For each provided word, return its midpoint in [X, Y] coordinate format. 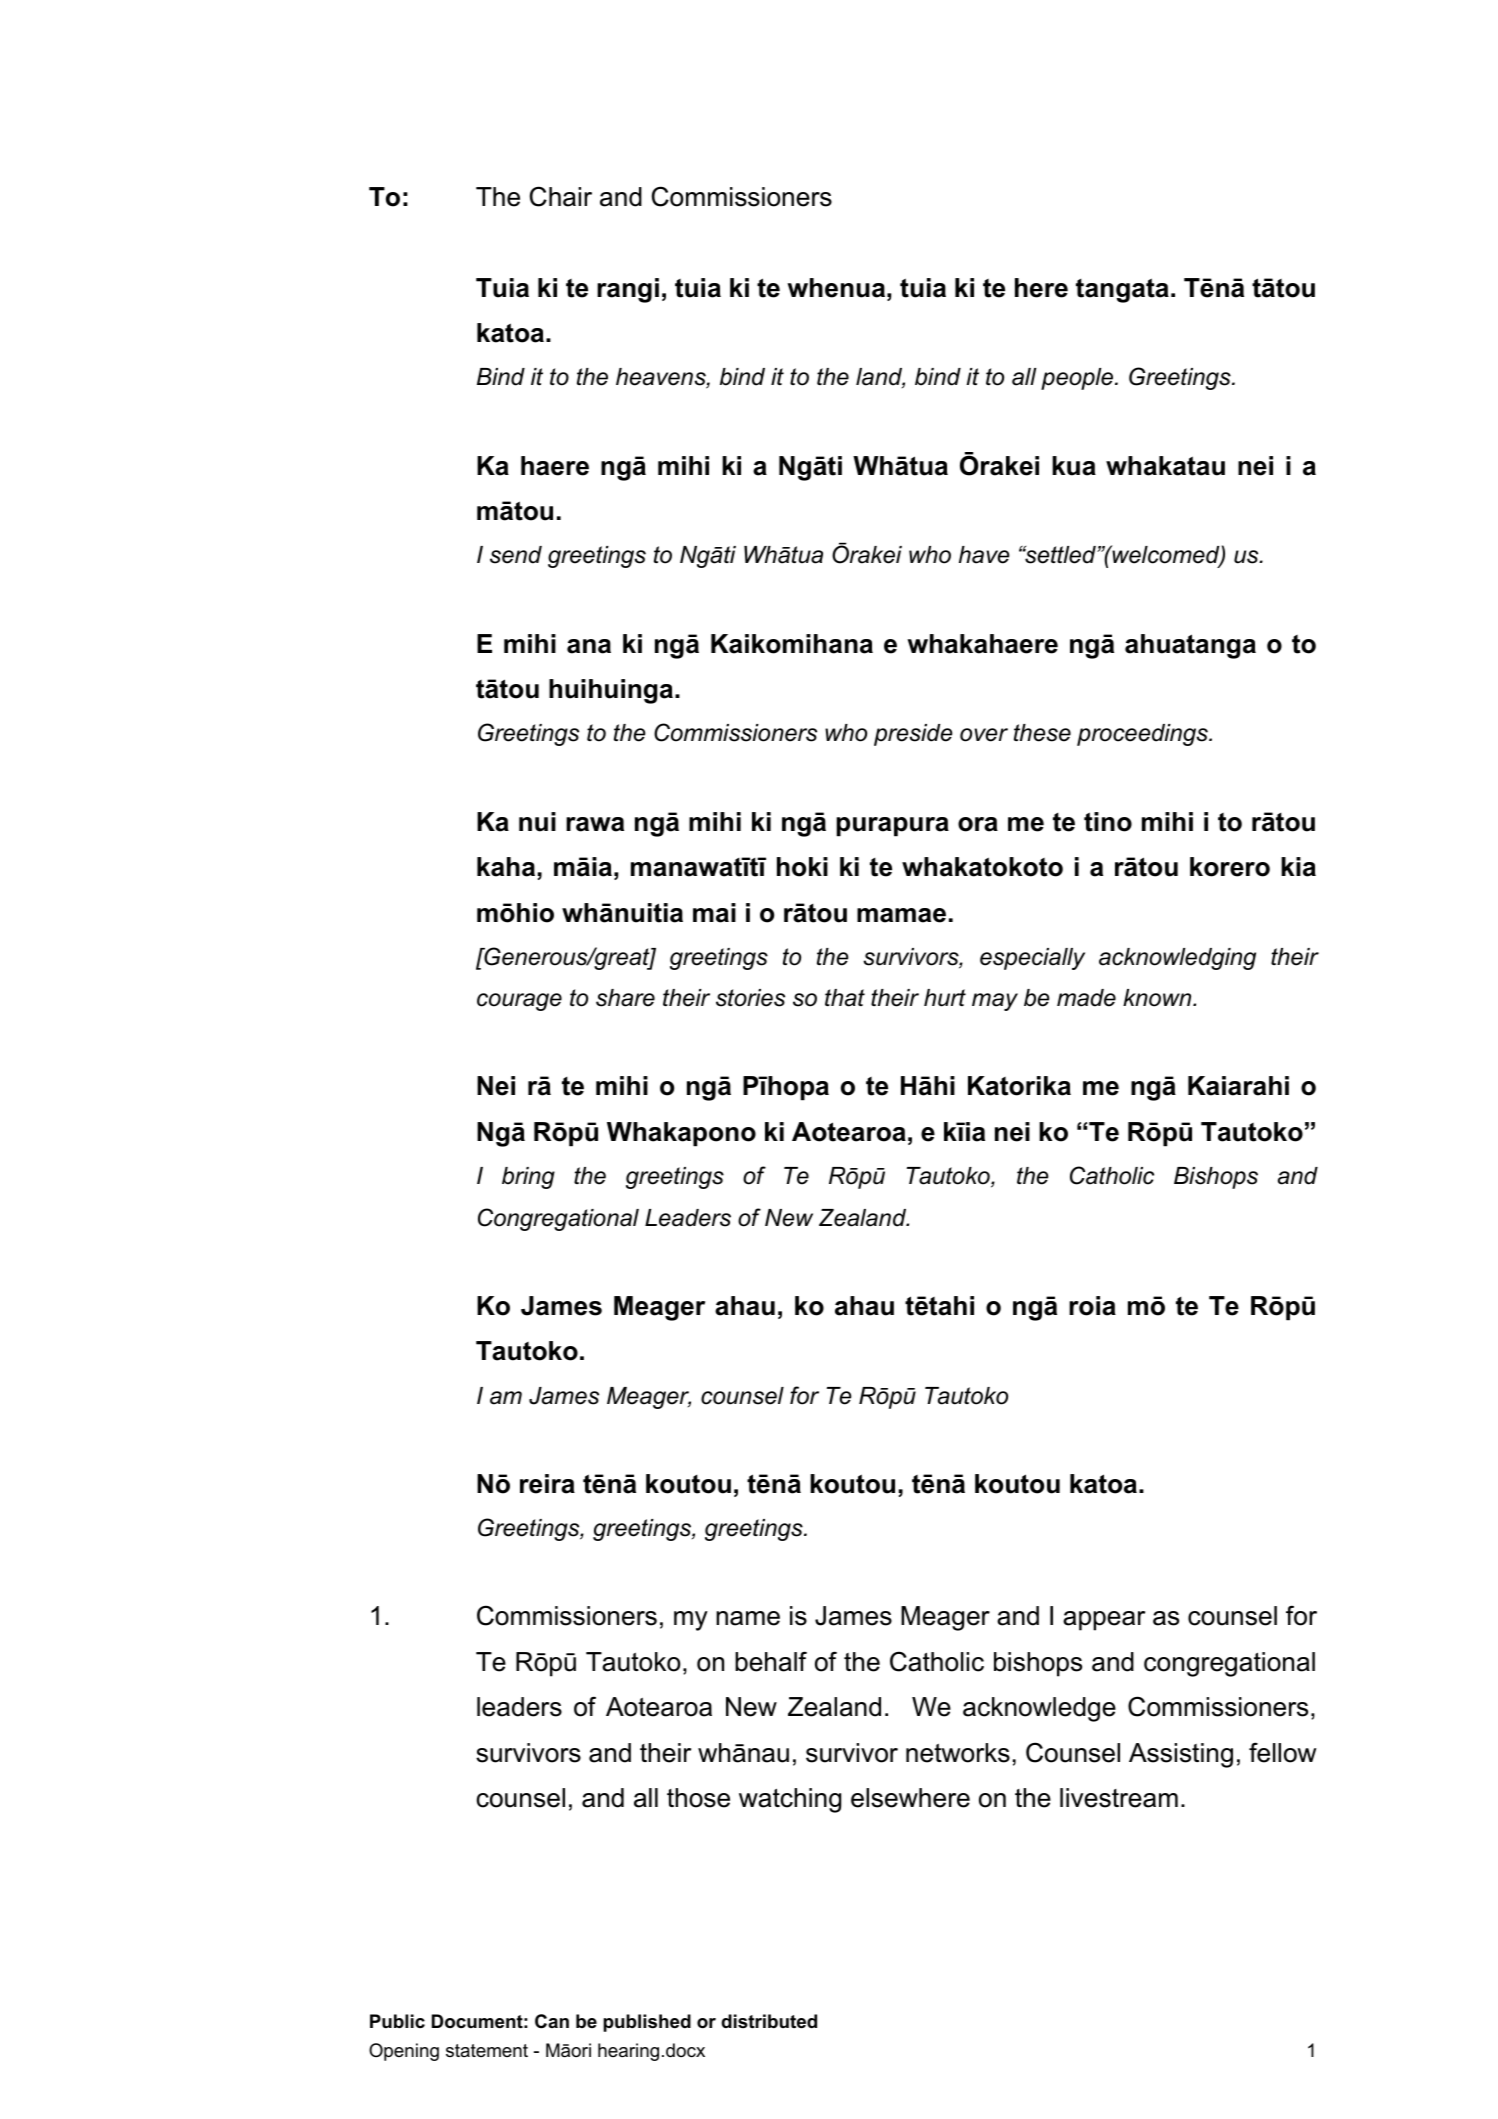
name [748, 1618]
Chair [561, 196]
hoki [802, 867]
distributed [769, 2021]
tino [1108, 822]
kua [1074, 466]
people [1078, 379]
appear [1104, 1621]
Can [552, 2021]
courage [519, 1002]
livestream [1119, 1798]
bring [528, 1178]
